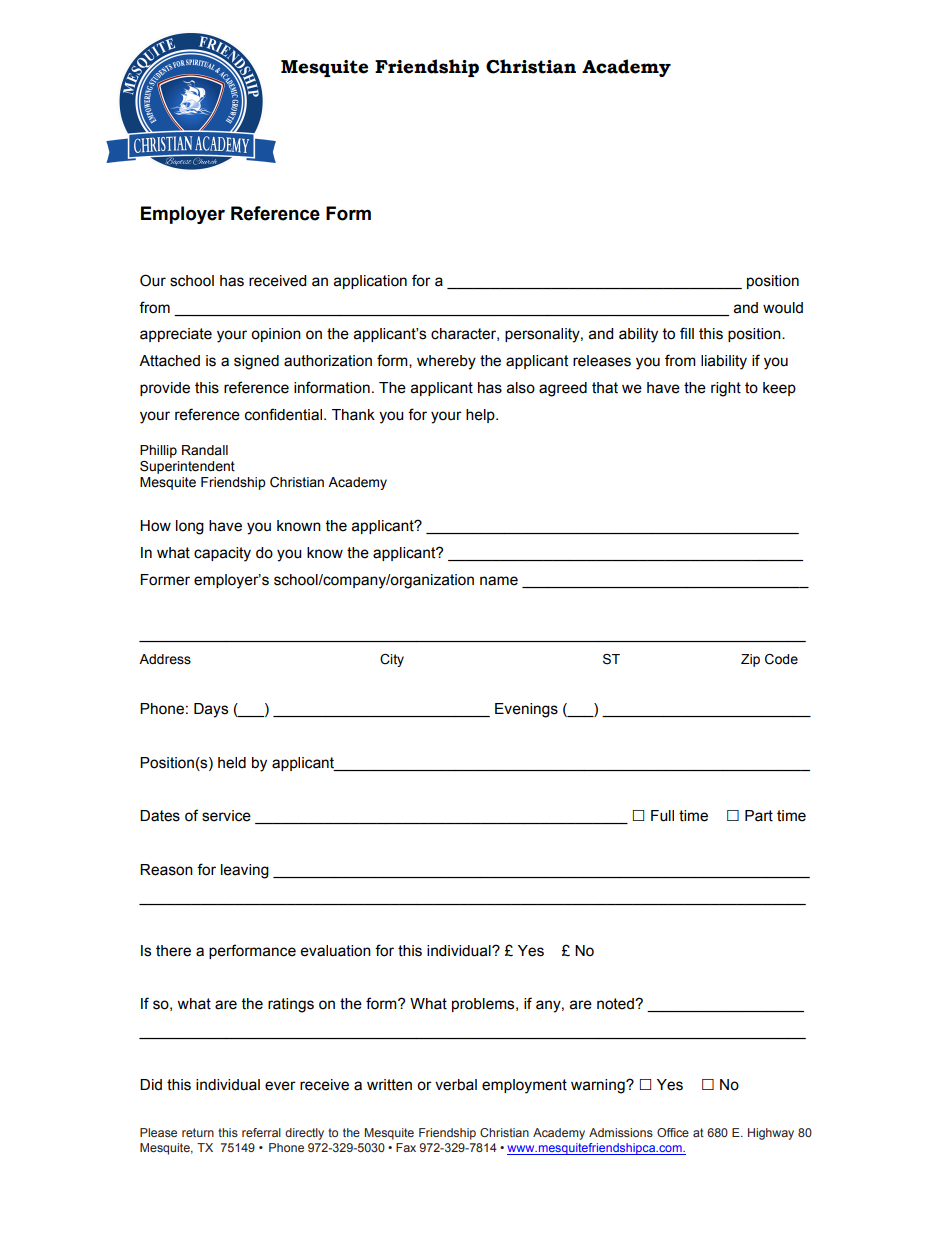 The height and width of the page is (1233, 952). Describe the element at coordinates (662, 816) in the page. I see `Full` at that location.
